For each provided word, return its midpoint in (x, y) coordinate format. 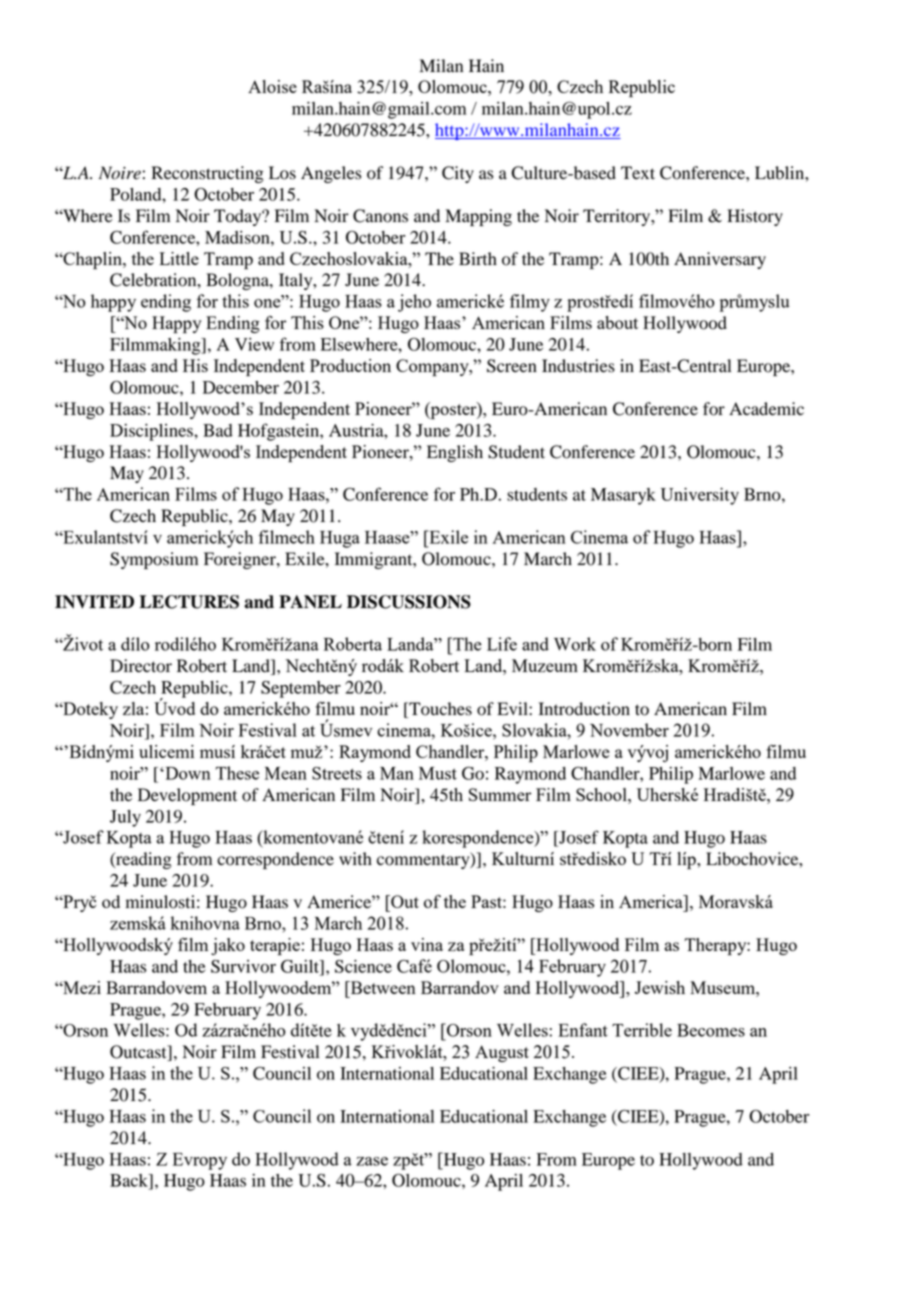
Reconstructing (208, 174)
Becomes (711, 1030)
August (502, 1053)
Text (638, 173)
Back (130, 1180)
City (458, 174)
